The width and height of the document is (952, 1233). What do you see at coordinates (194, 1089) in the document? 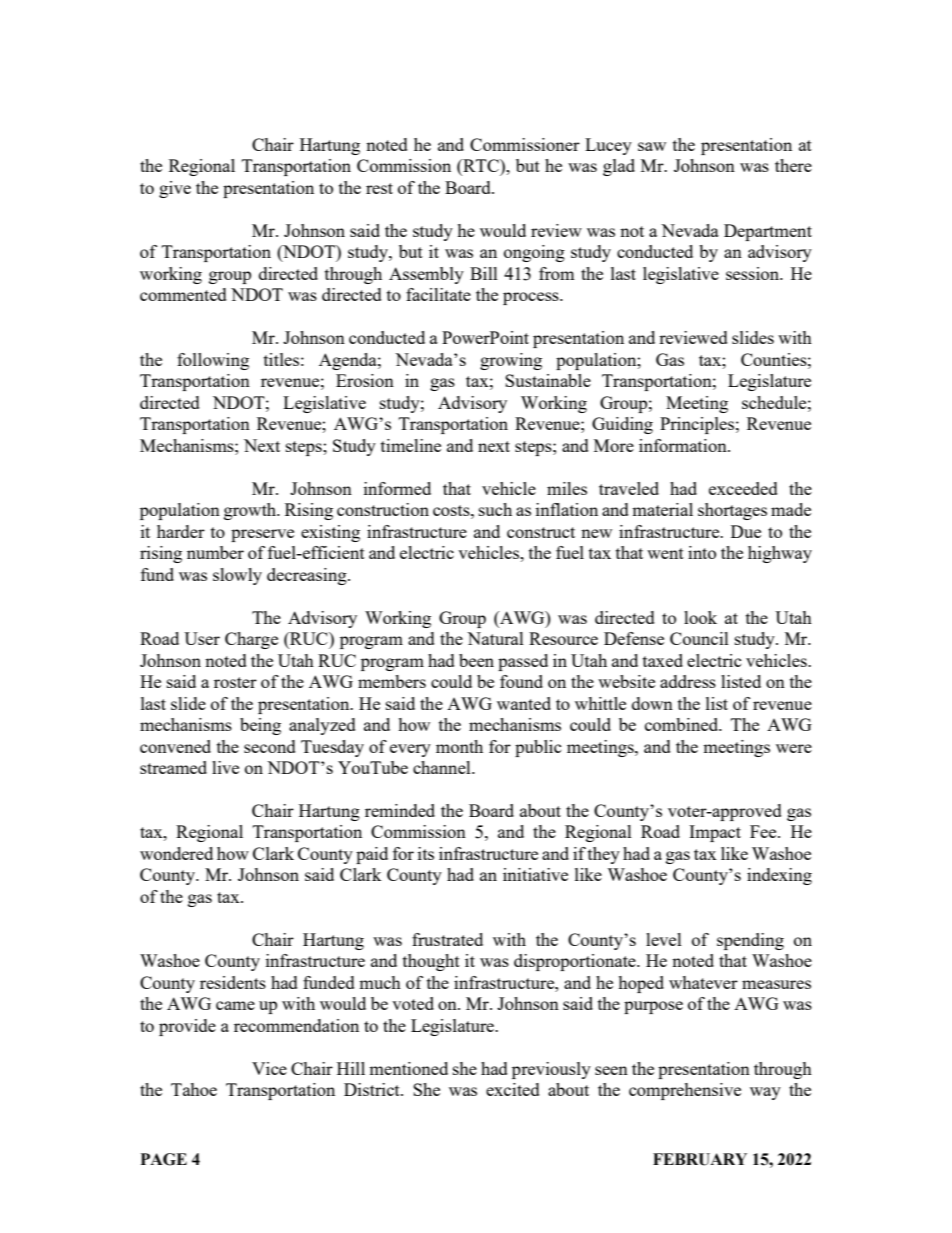
I see `Tahoe` at bounding box center [194, 1089].
